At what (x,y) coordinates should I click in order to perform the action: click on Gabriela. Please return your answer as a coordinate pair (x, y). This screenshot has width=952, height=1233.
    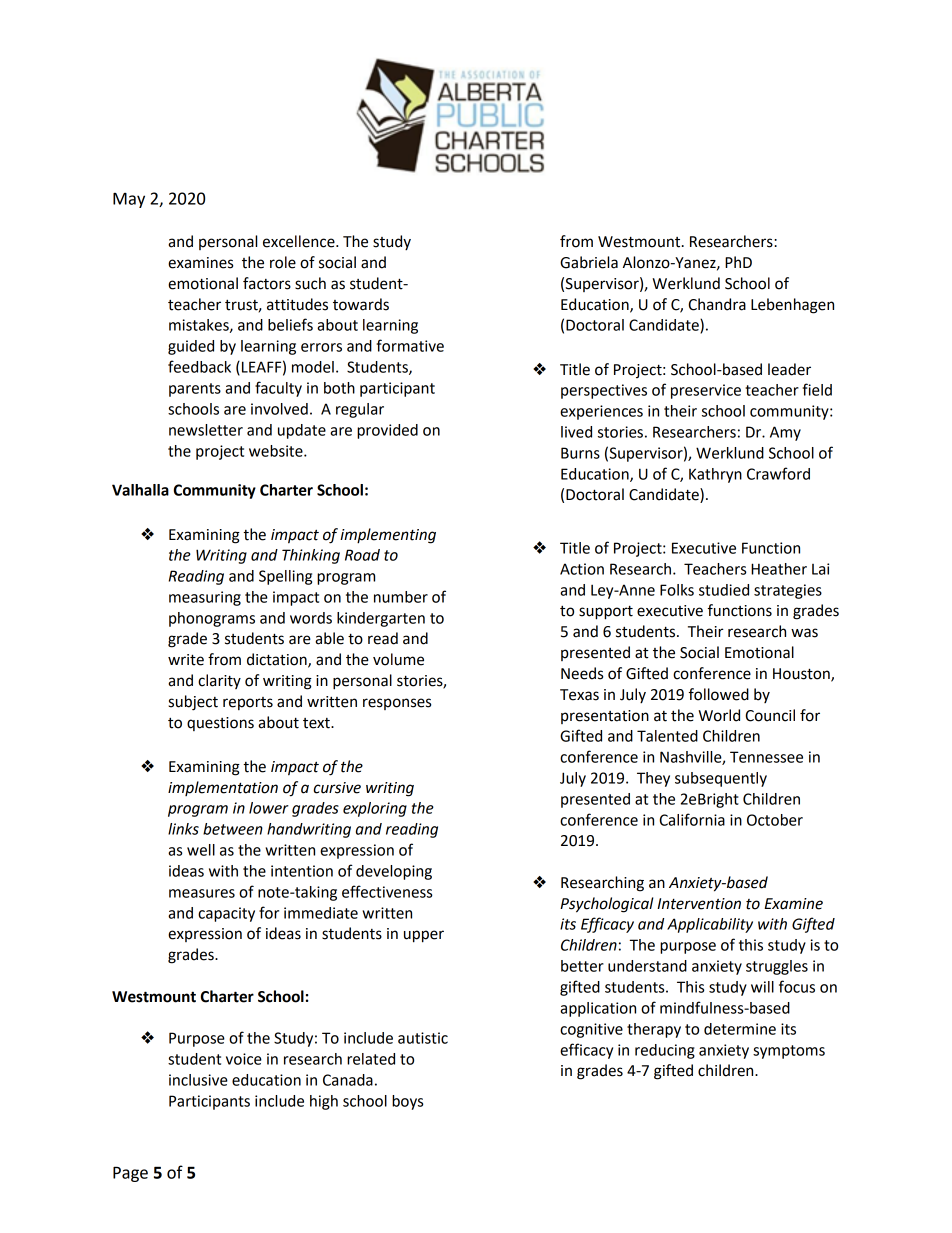
    Looking at the image, I should click on (589, 262).
